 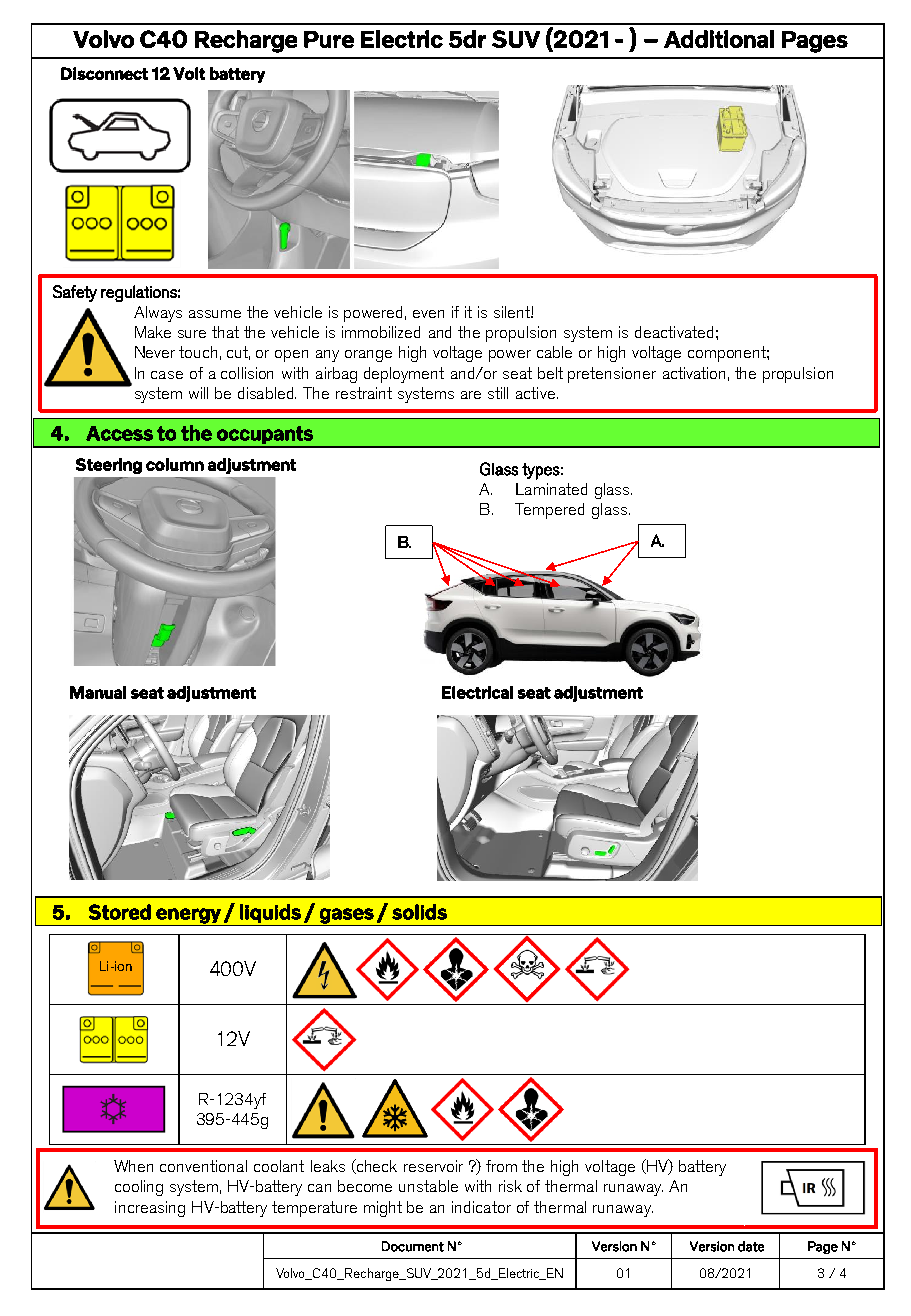 I want to click on increasing, so click(x=150, y=1209).
